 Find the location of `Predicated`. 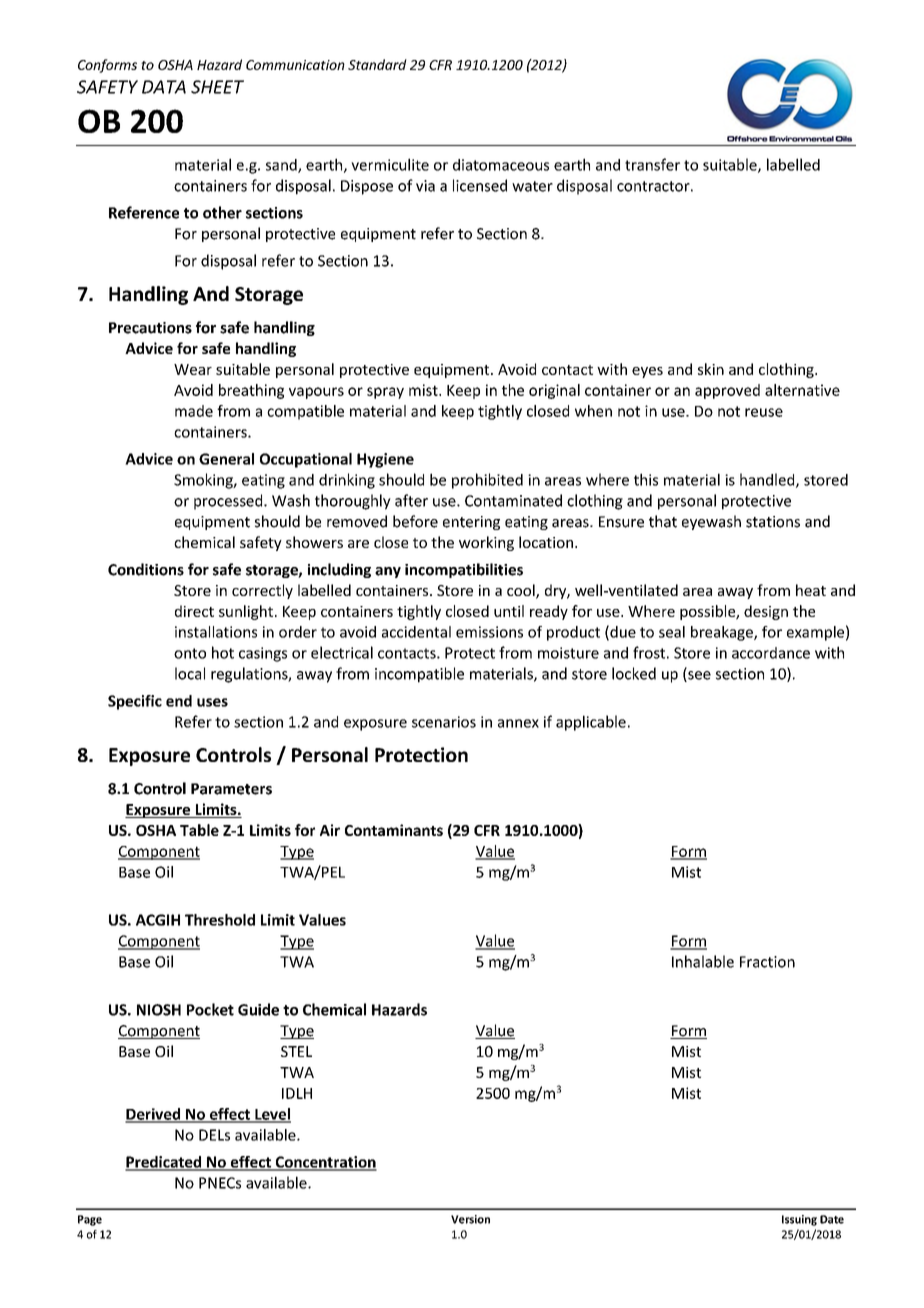

Predicated is located at coordinates (164, 1163).
